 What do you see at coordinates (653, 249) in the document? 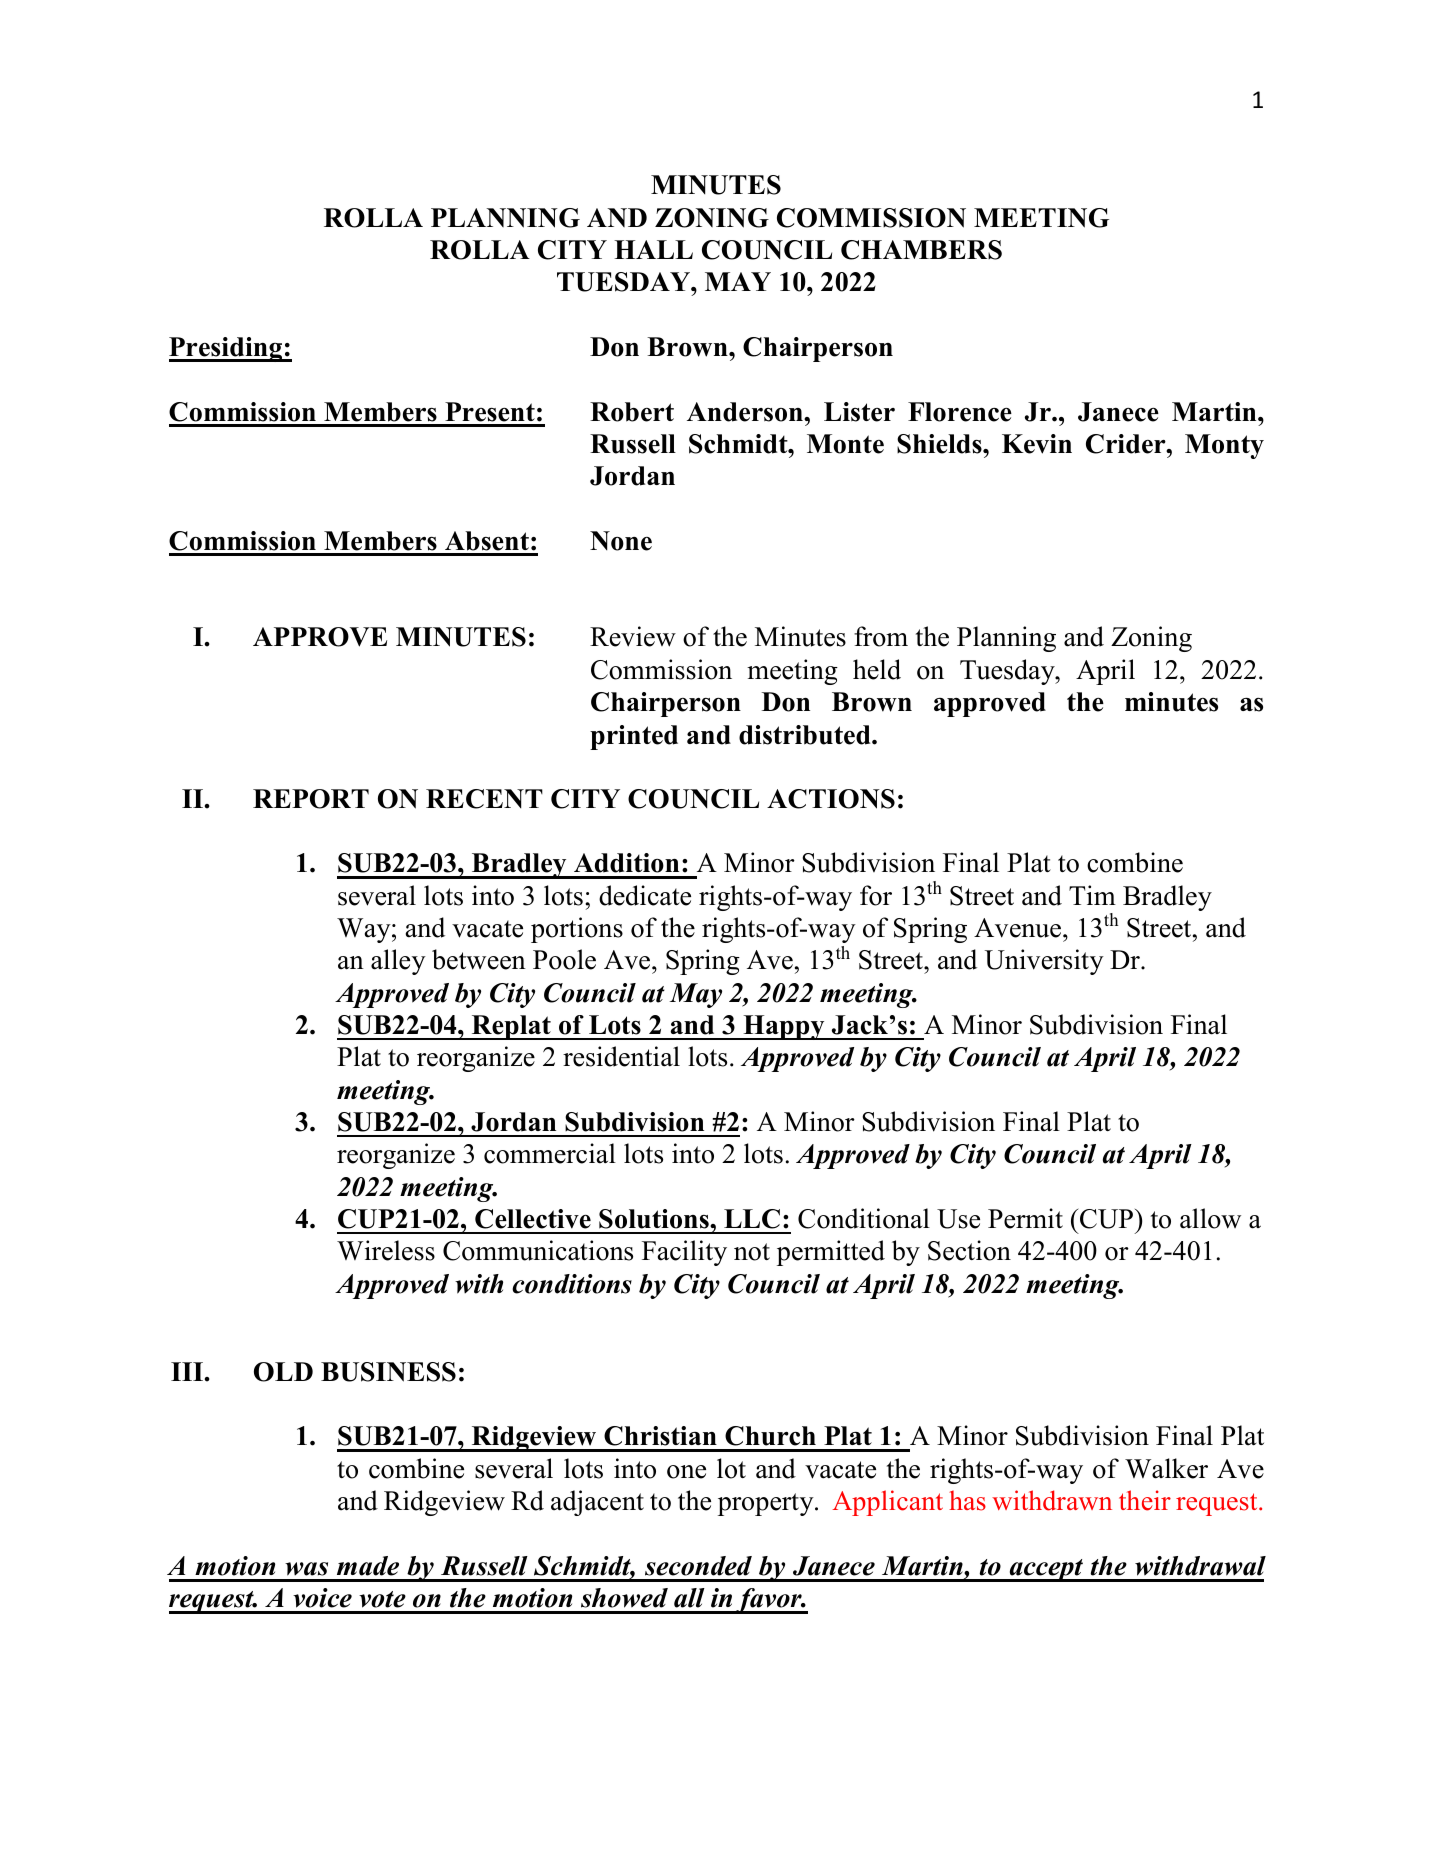
I see `HALL` at bounding box center [653, 249].
